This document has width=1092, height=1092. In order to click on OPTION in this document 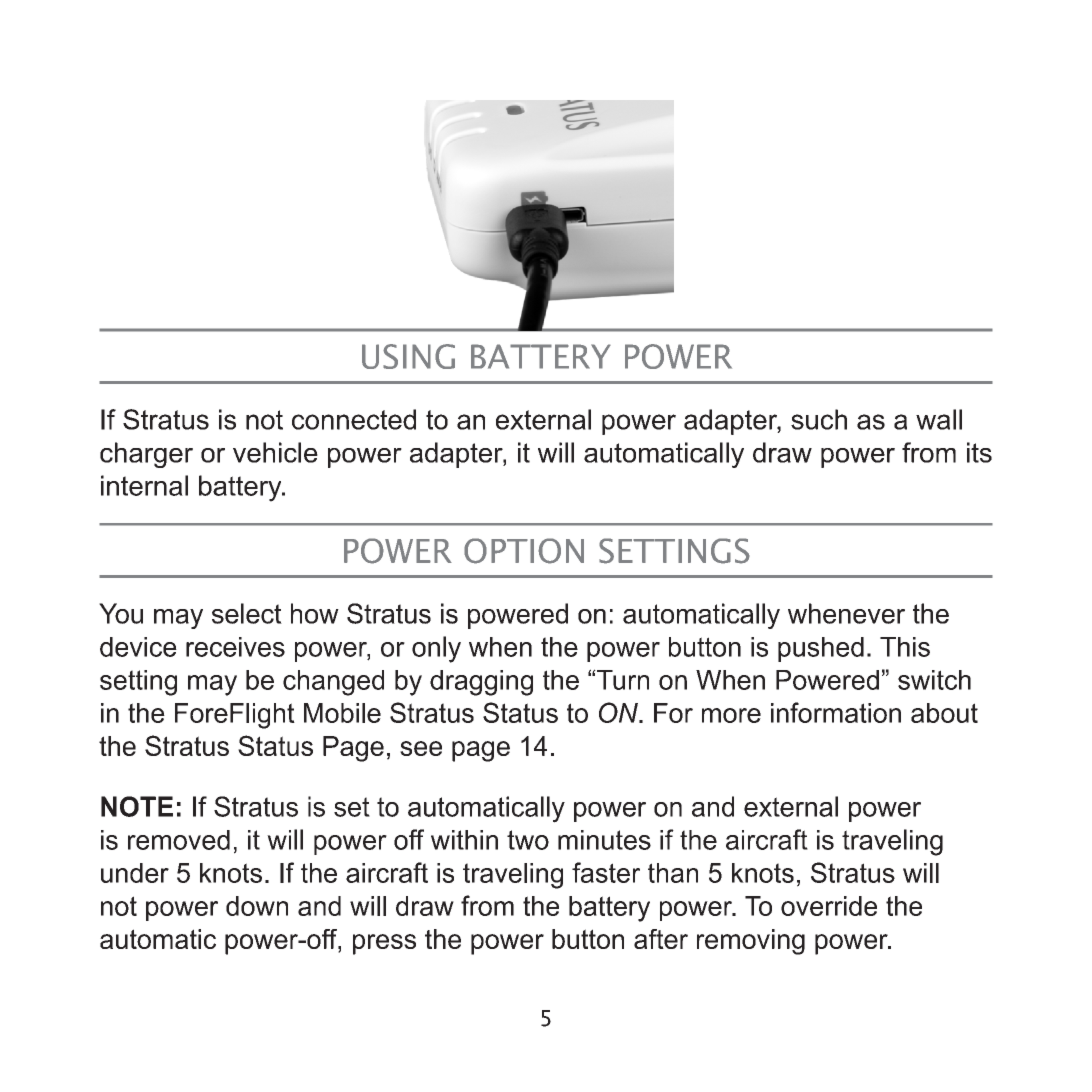, I will do `click(524, 551)`.
